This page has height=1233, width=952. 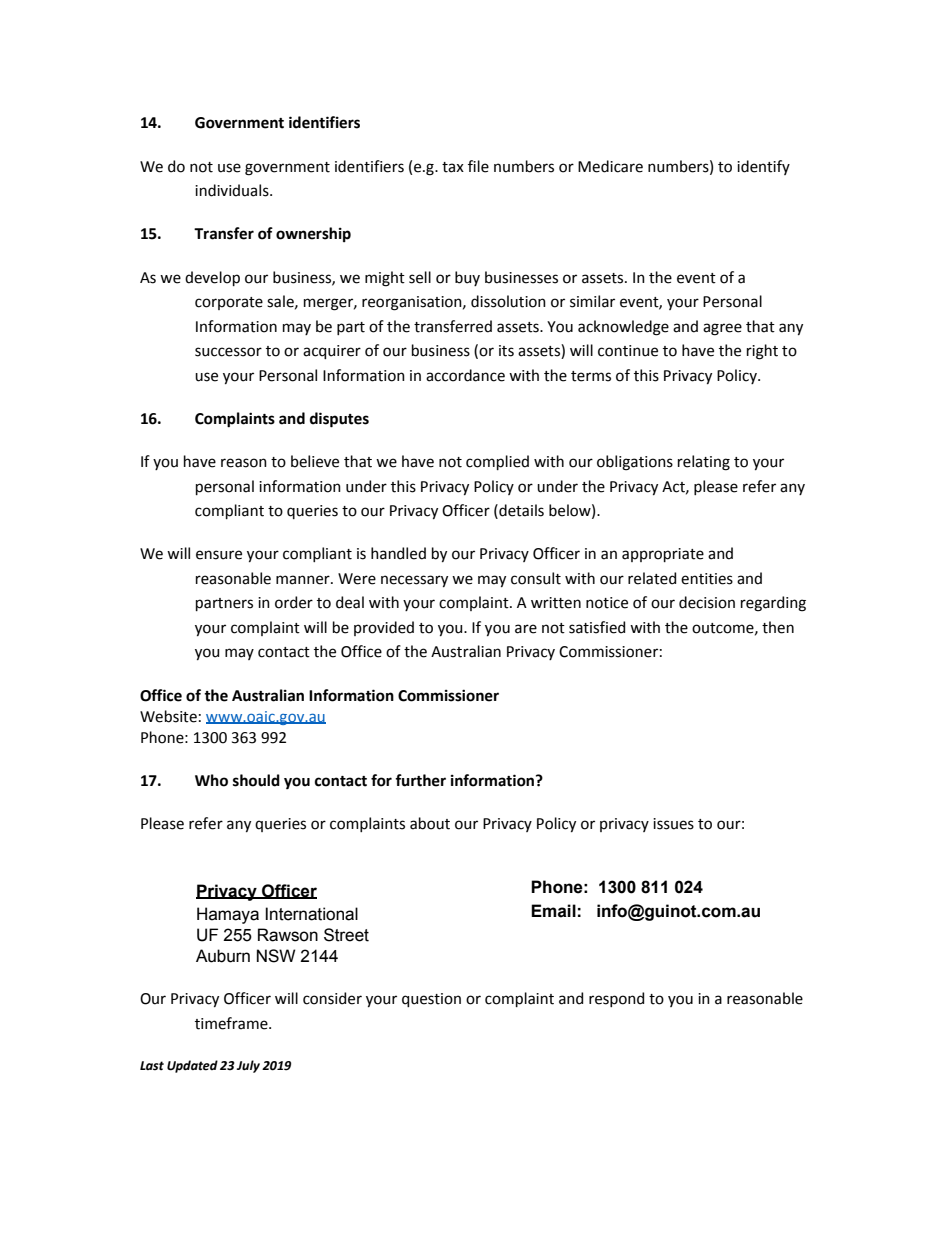 What do you see at coordinates (497, 462) in the page?
I see `complied` at bounding box center [497, 462].
